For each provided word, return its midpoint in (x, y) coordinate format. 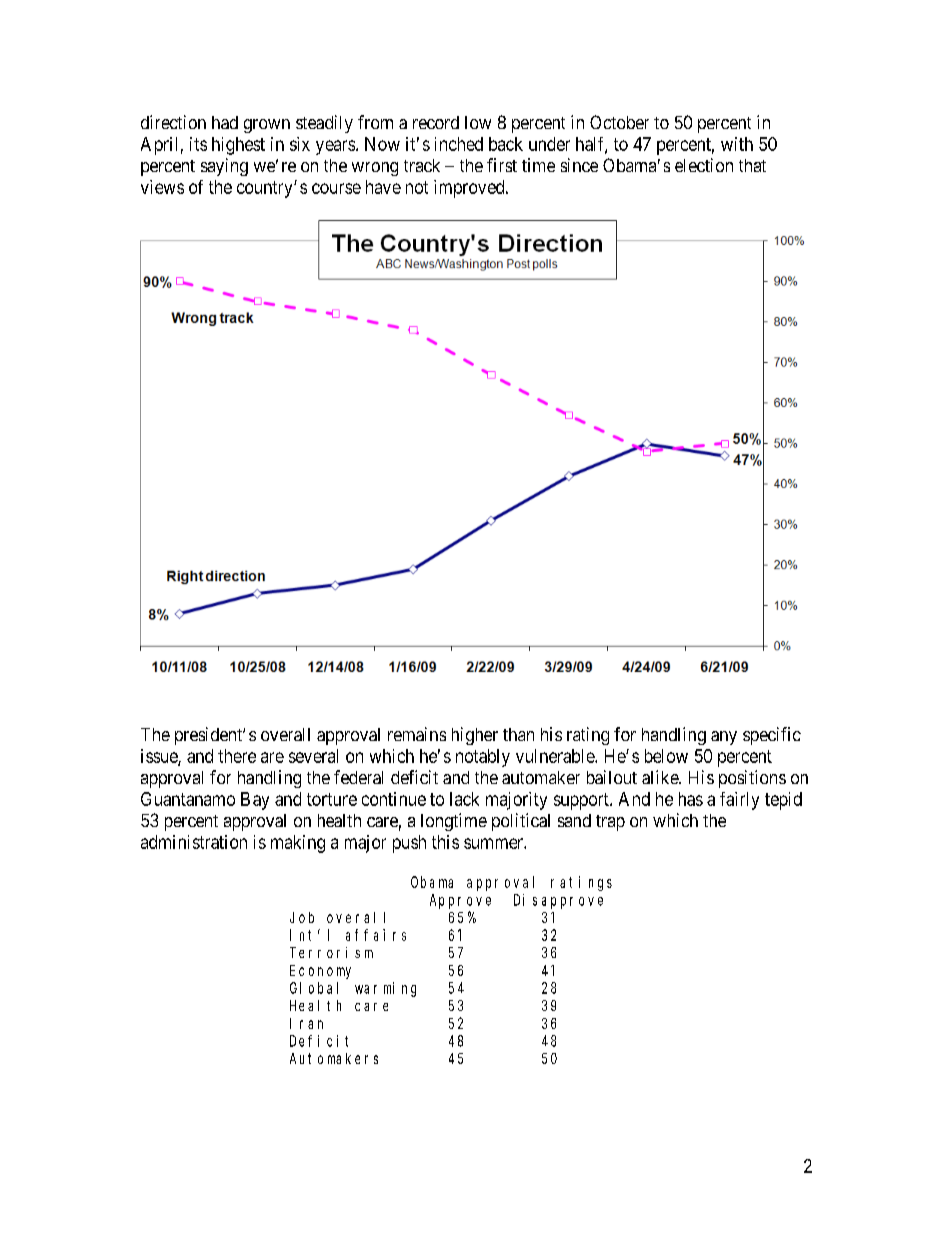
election (704, 165)
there (237, 756)
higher (475, 736)
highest (238, 146)
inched (459, 144)
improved (470, 189)
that (752, 165)
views (162, 187)
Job (302, 917)
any (724, 738)
